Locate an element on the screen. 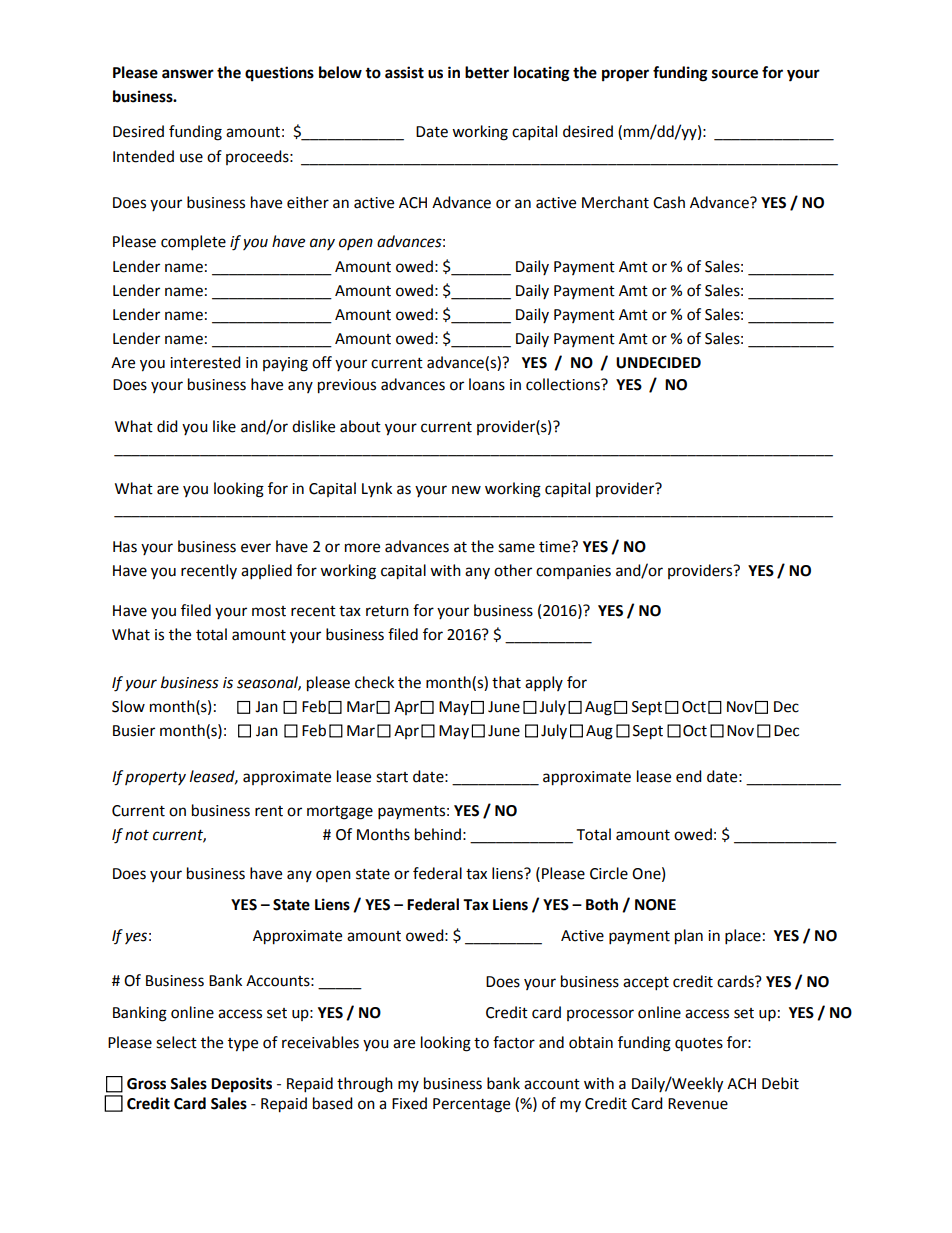 The height and width of the screenshot is (1233, 952). start is located at coordinates (392, 777).
